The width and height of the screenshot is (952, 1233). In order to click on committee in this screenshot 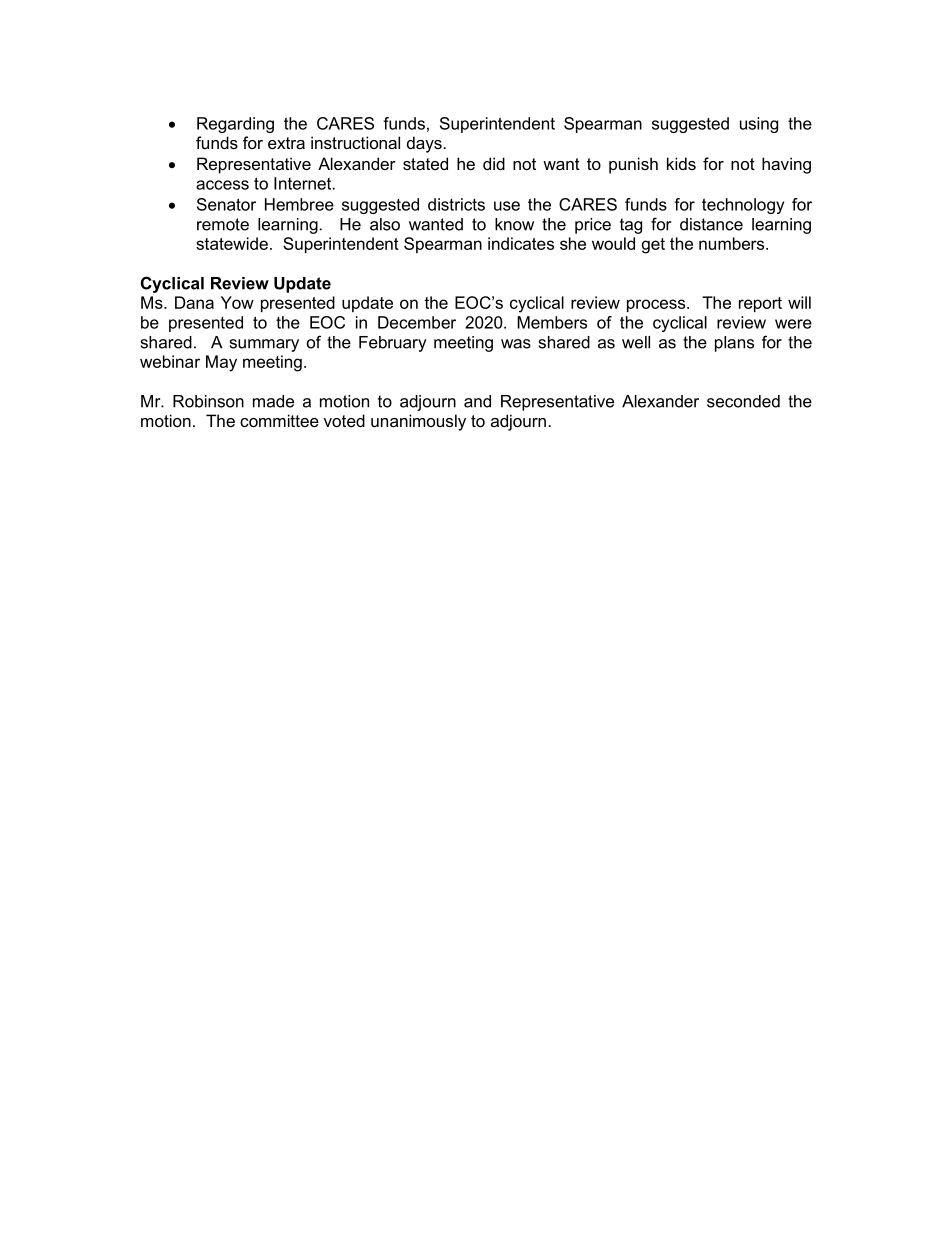, I will do `click(279, 420)`.
